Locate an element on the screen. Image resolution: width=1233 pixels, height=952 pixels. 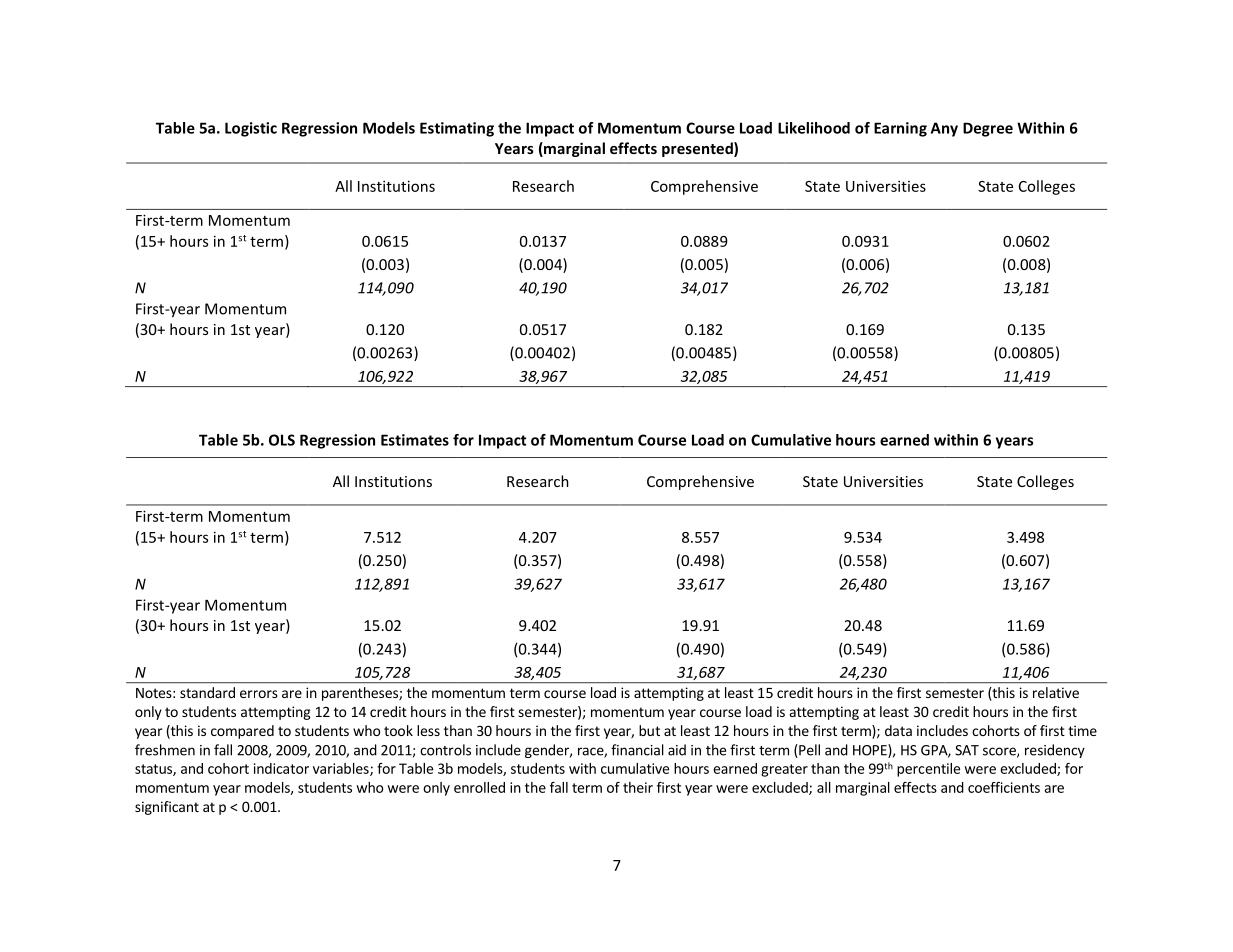
indicator is located at coordinates (281, 768).
